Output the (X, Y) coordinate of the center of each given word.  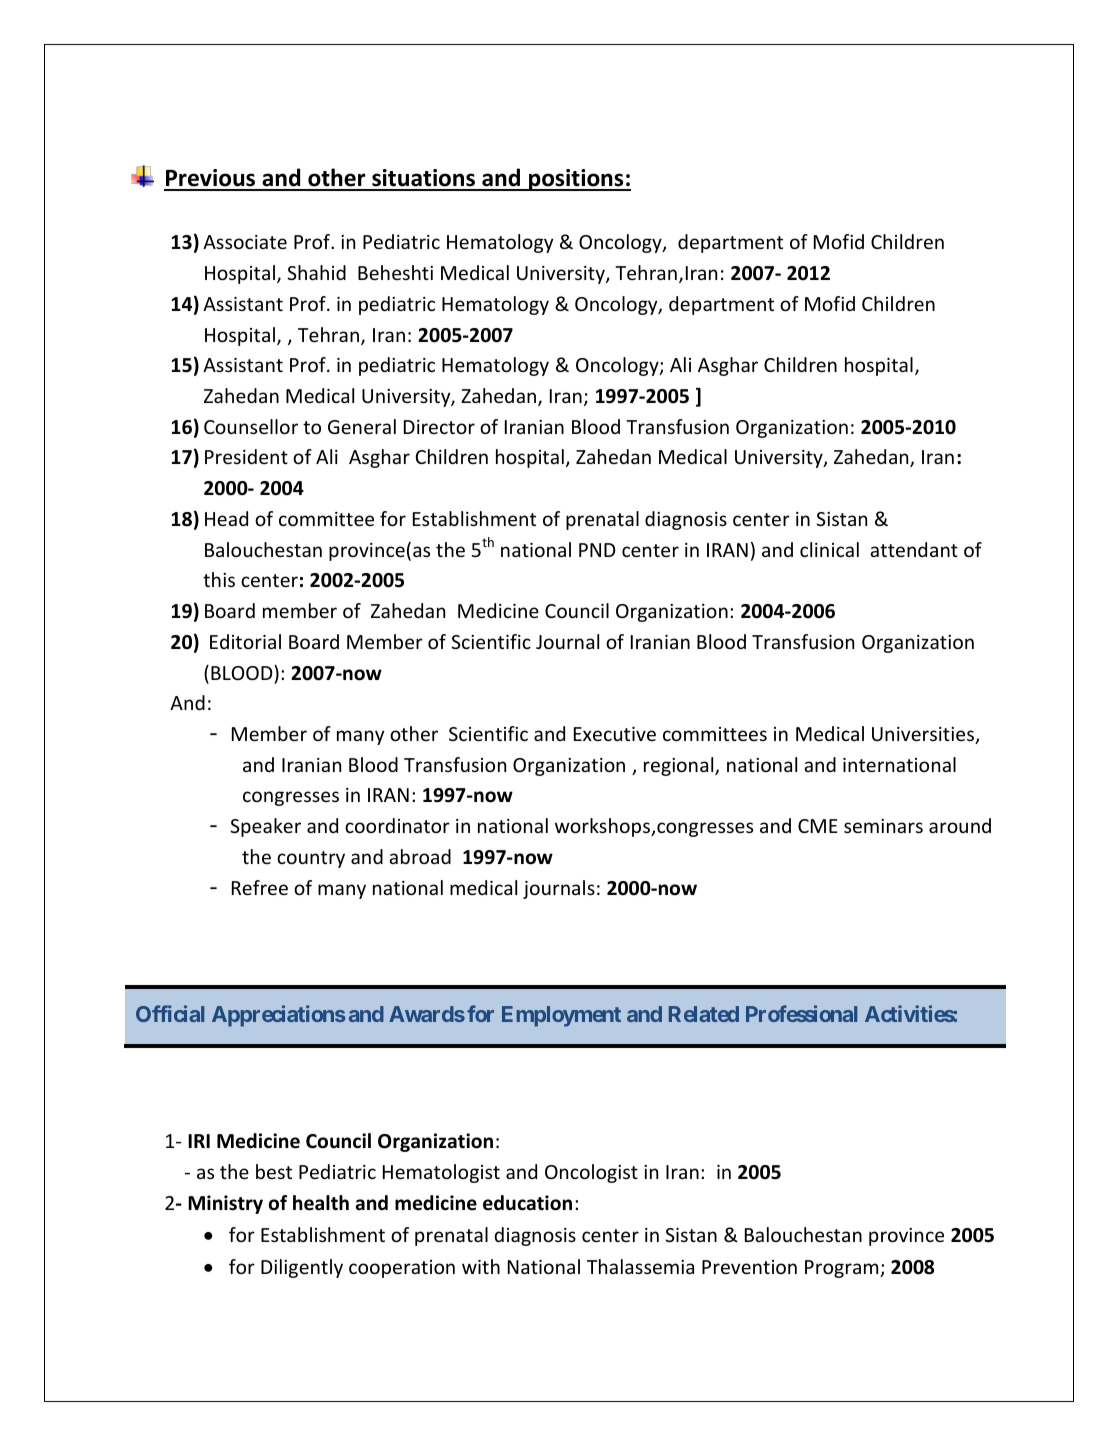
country (311, 859)
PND (597, 550)
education (527, 1203)
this (219, 579)
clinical (829, 549)
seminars (883, 826)
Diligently (302, 1268)
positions (576, 180)
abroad (420, 856)
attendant (914, 549)
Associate (245, 242)
